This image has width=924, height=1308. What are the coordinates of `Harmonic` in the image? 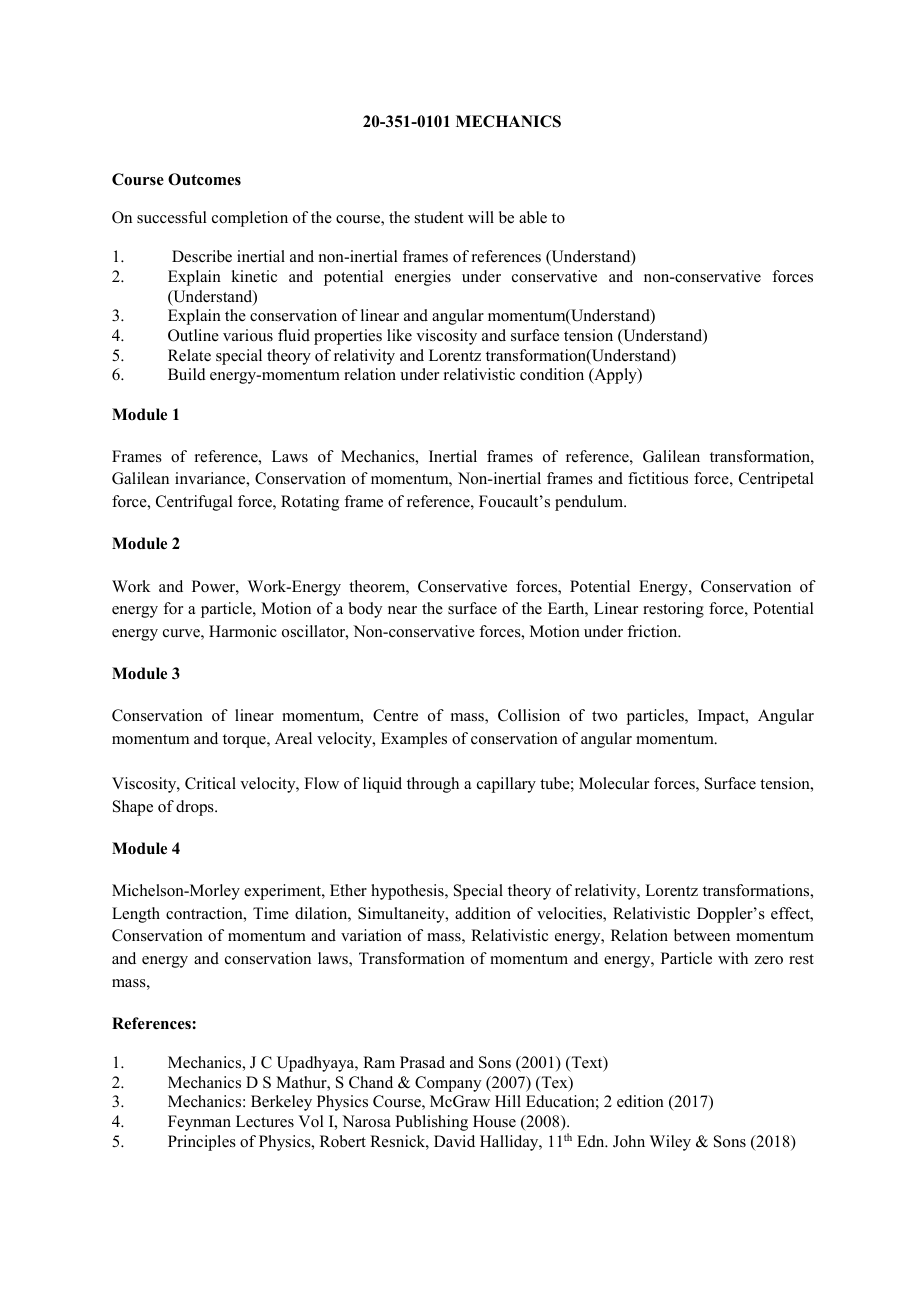 It's located at (243, 631).
